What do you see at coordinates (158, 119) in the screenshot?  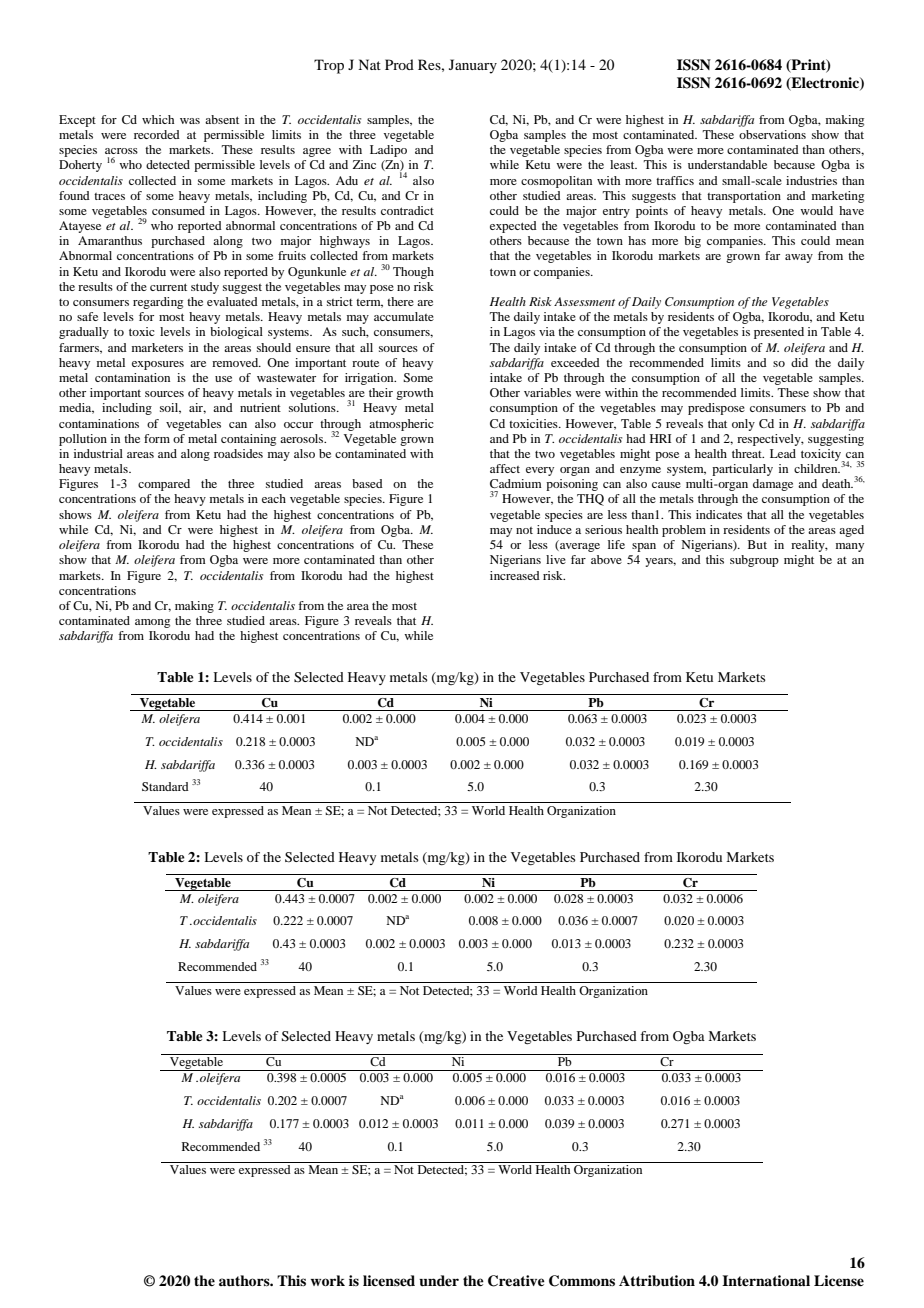 I see `which` at bounding box center [158, 119].
